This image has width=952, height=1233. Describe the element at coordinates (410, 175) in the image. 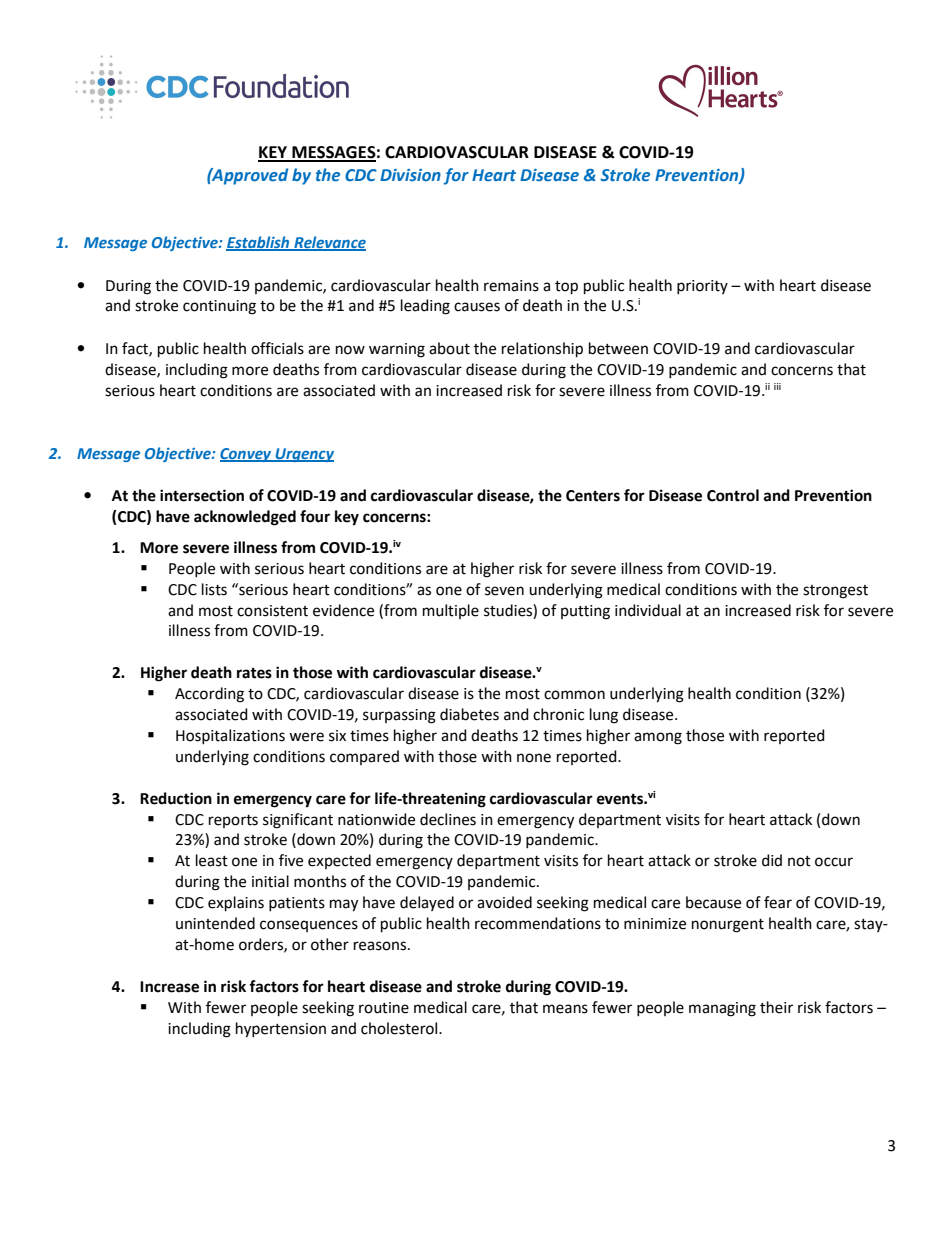

I see `Division` at that location.
